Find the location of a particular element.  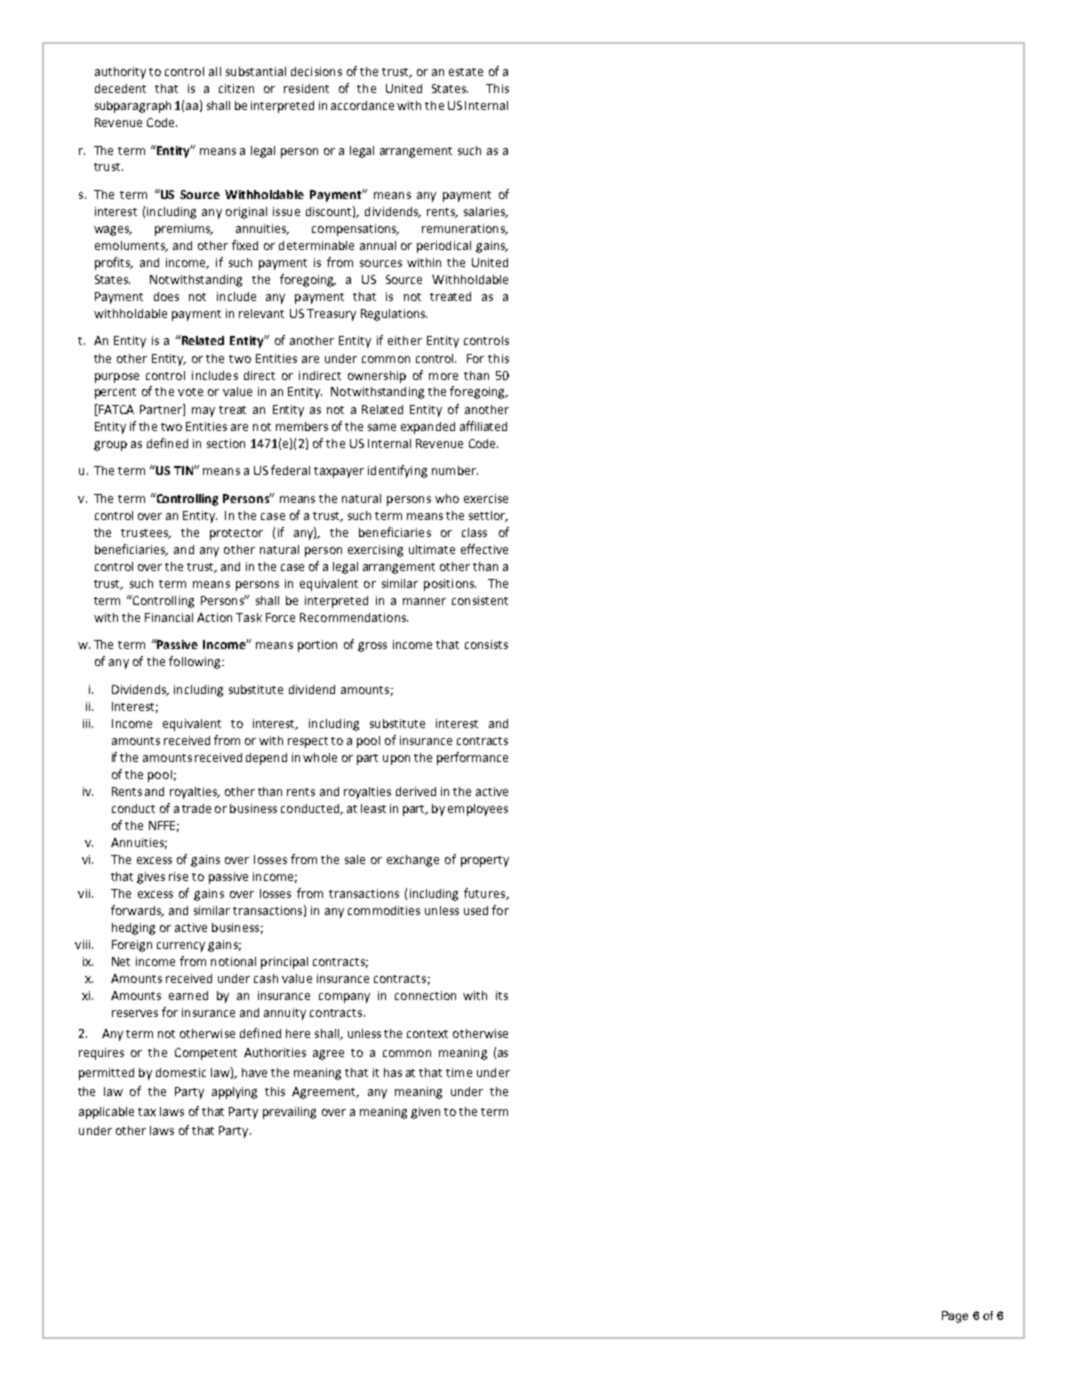

futures is located at coordinates (486, 894).
